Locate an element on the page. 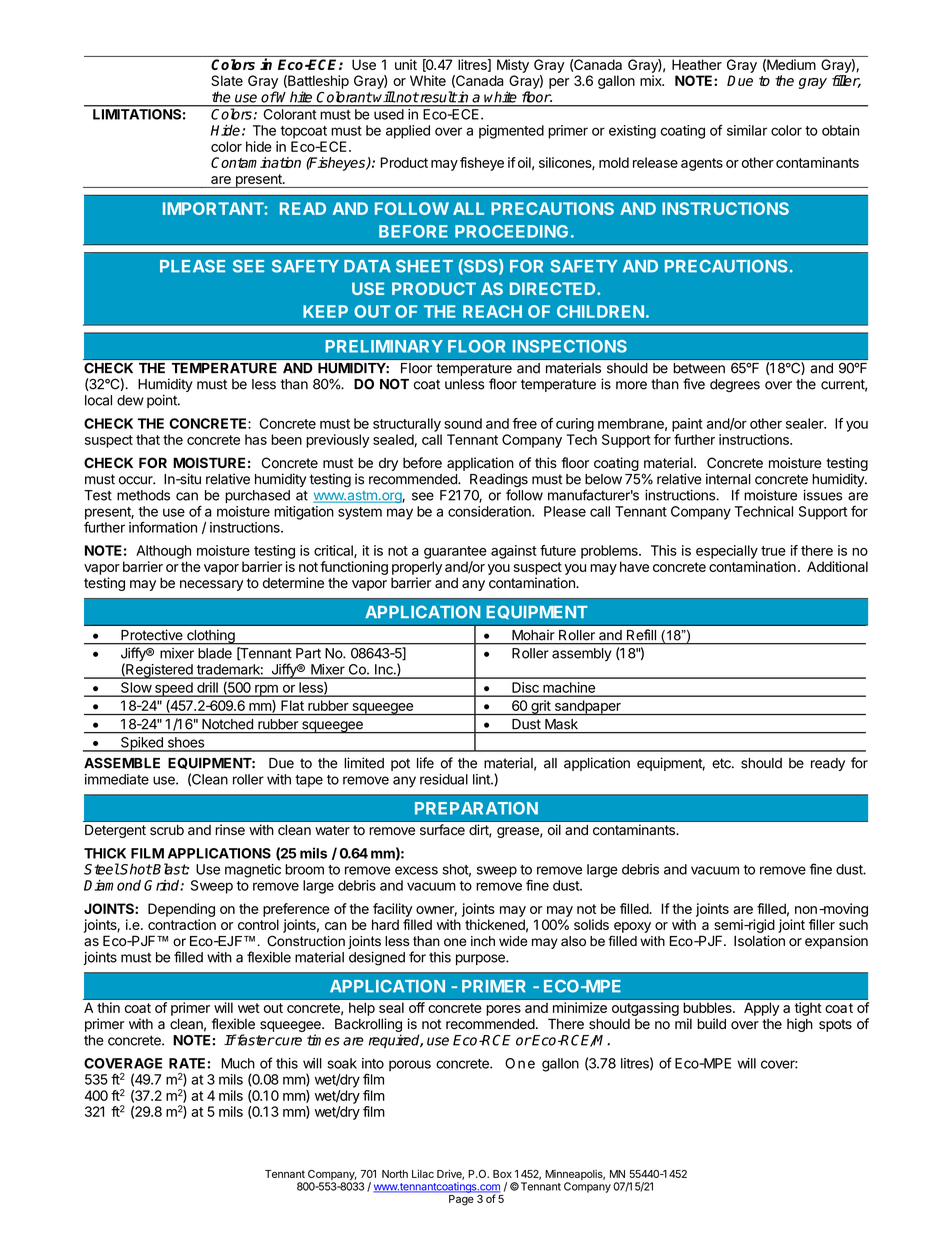  high is located at coordinates (800, 1025).
